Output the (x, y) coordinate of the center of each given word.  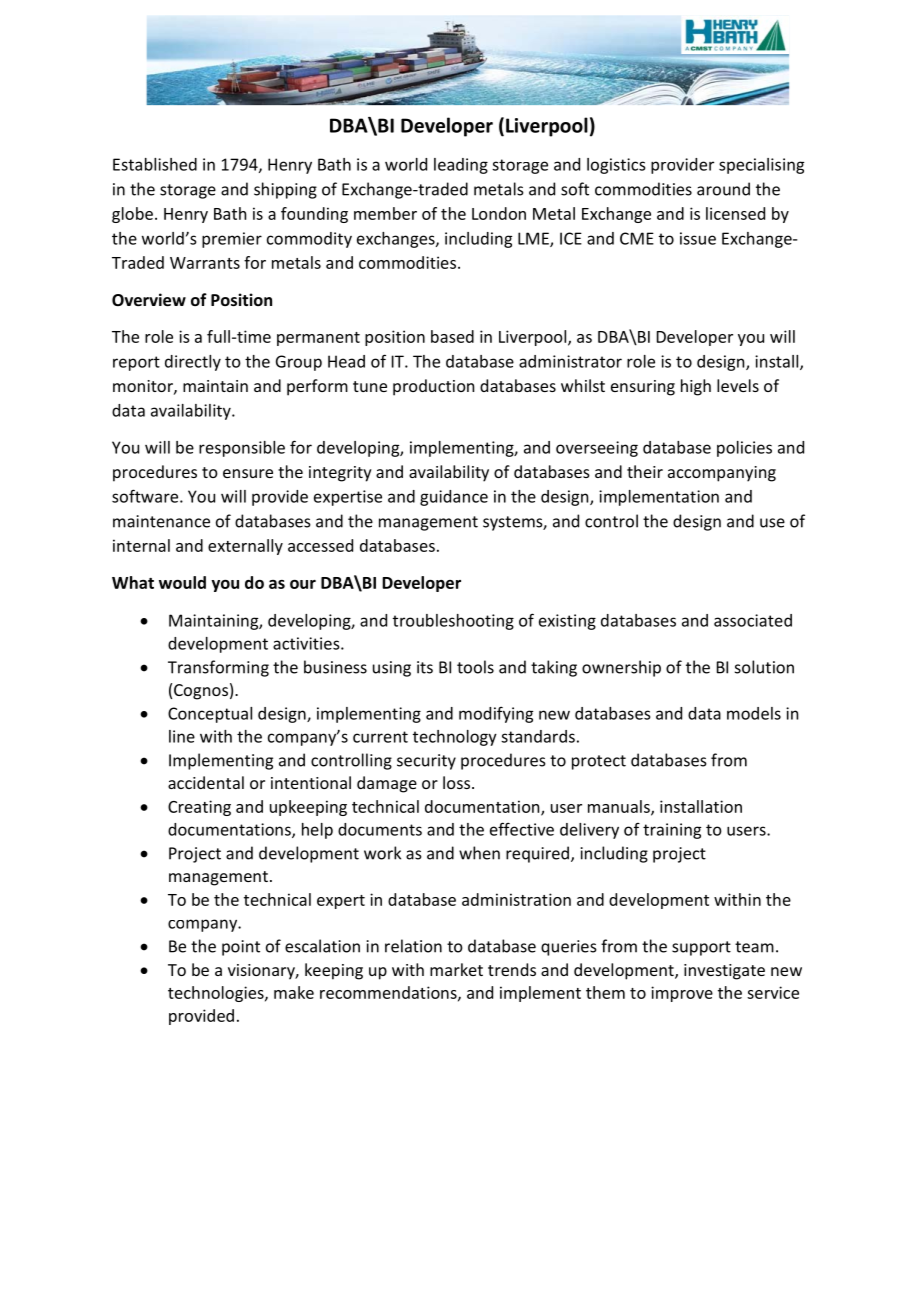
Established (155, 164)
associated (753, 620)
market (456, 969)
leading (461, 166)
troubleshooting (453, 622)
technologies (217, 994)
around (723, 189)
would (182, 582)
